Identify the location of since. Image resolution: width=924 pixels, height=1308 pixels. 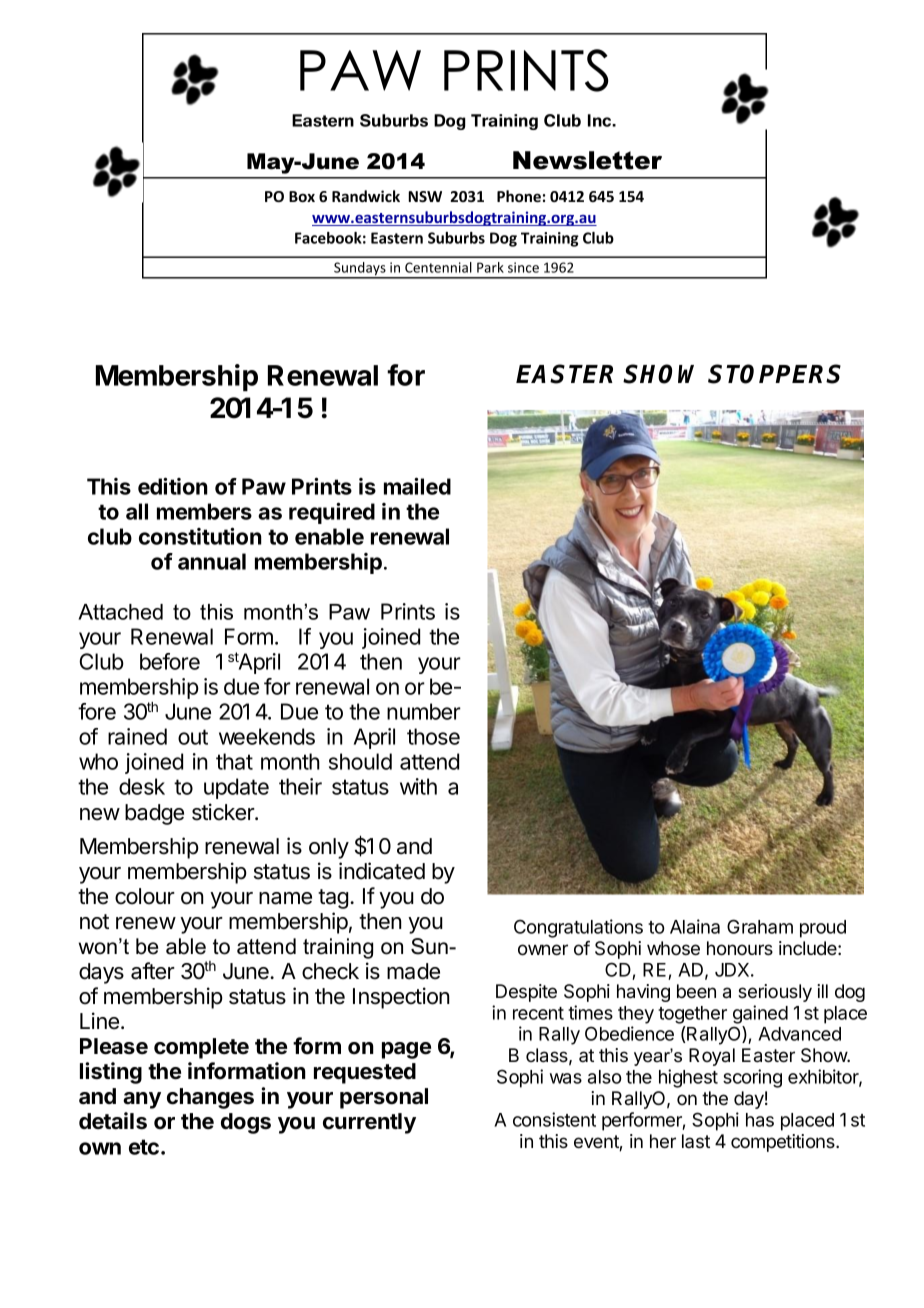
(523, 267).
